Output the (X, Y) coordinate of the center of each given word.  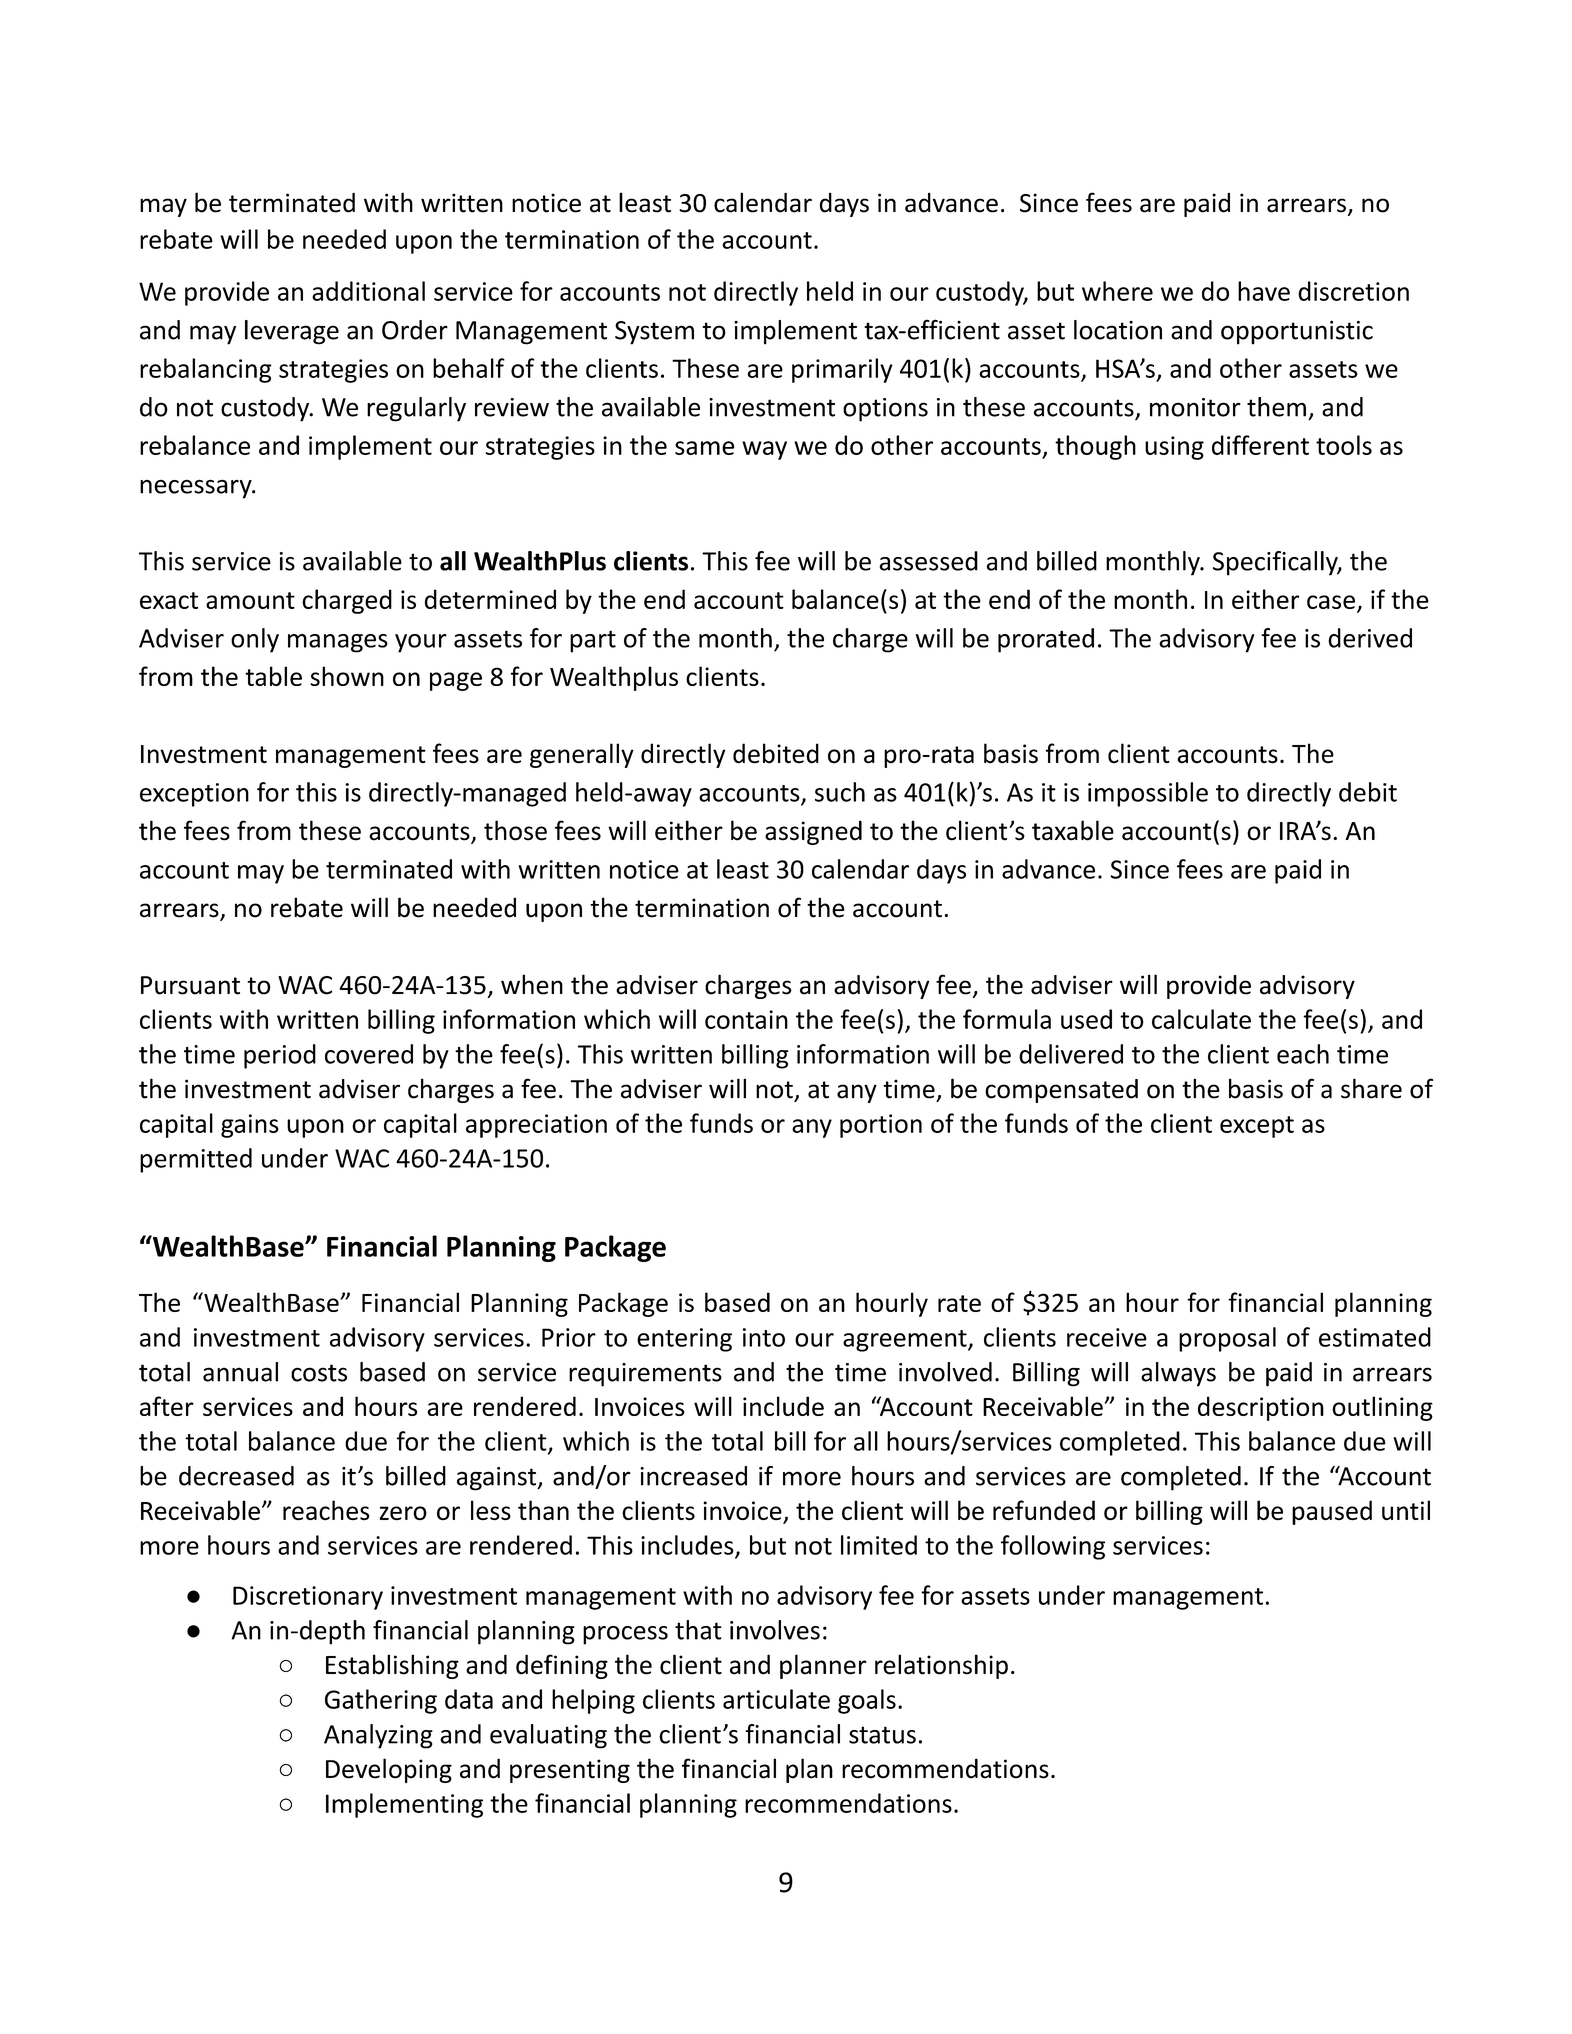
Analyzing (378, 1736)
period (280, 1056)
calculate (1201, 1019)
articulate (776, 1699)
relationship (941, 1666)
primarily (842, 370)
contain (746, 1019)
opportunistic (1297, 332)
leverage (292, 332)
